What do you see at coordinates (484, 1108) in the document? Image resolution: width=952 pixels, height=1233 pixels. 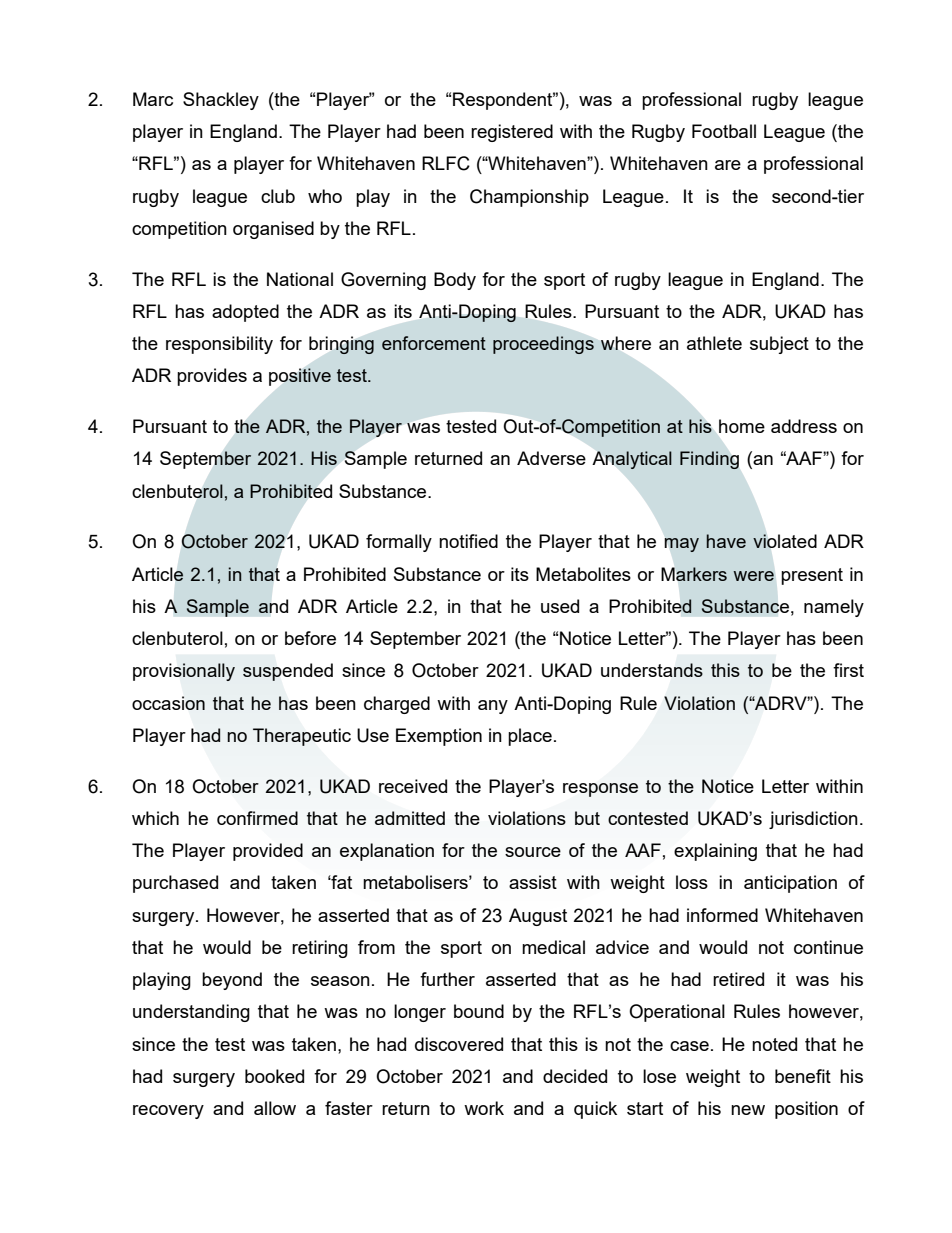 I see `work` at bounding box center [484, 1108].
